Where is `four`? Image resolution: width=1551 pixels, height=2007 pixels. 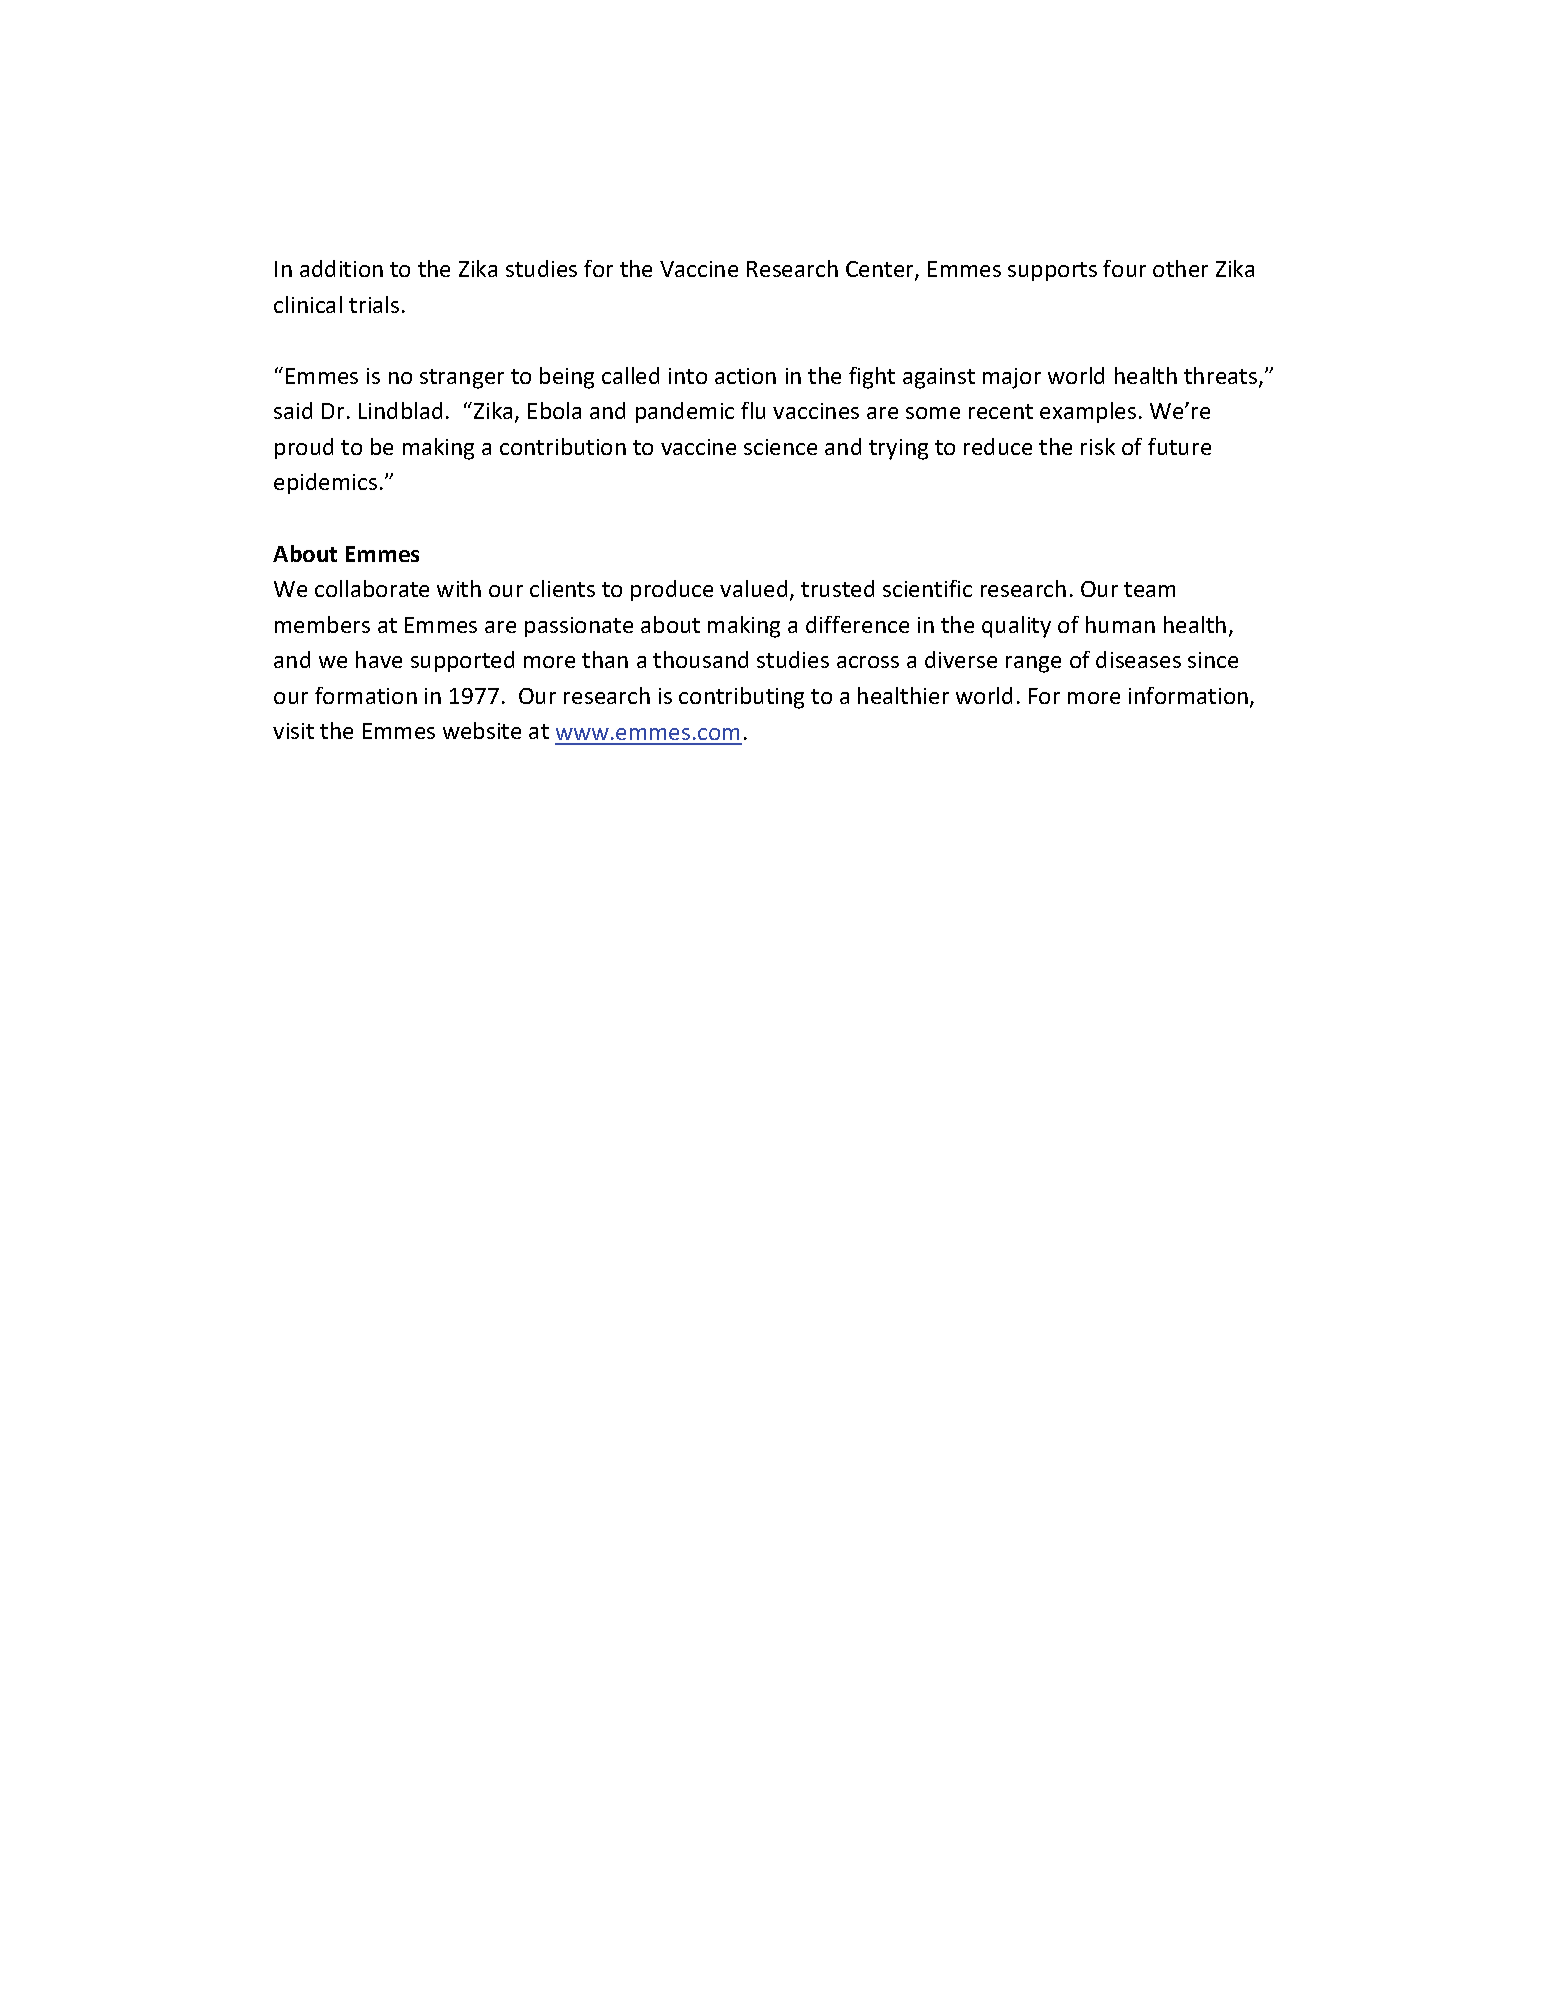 four is located at coordinates (1124, 268).
